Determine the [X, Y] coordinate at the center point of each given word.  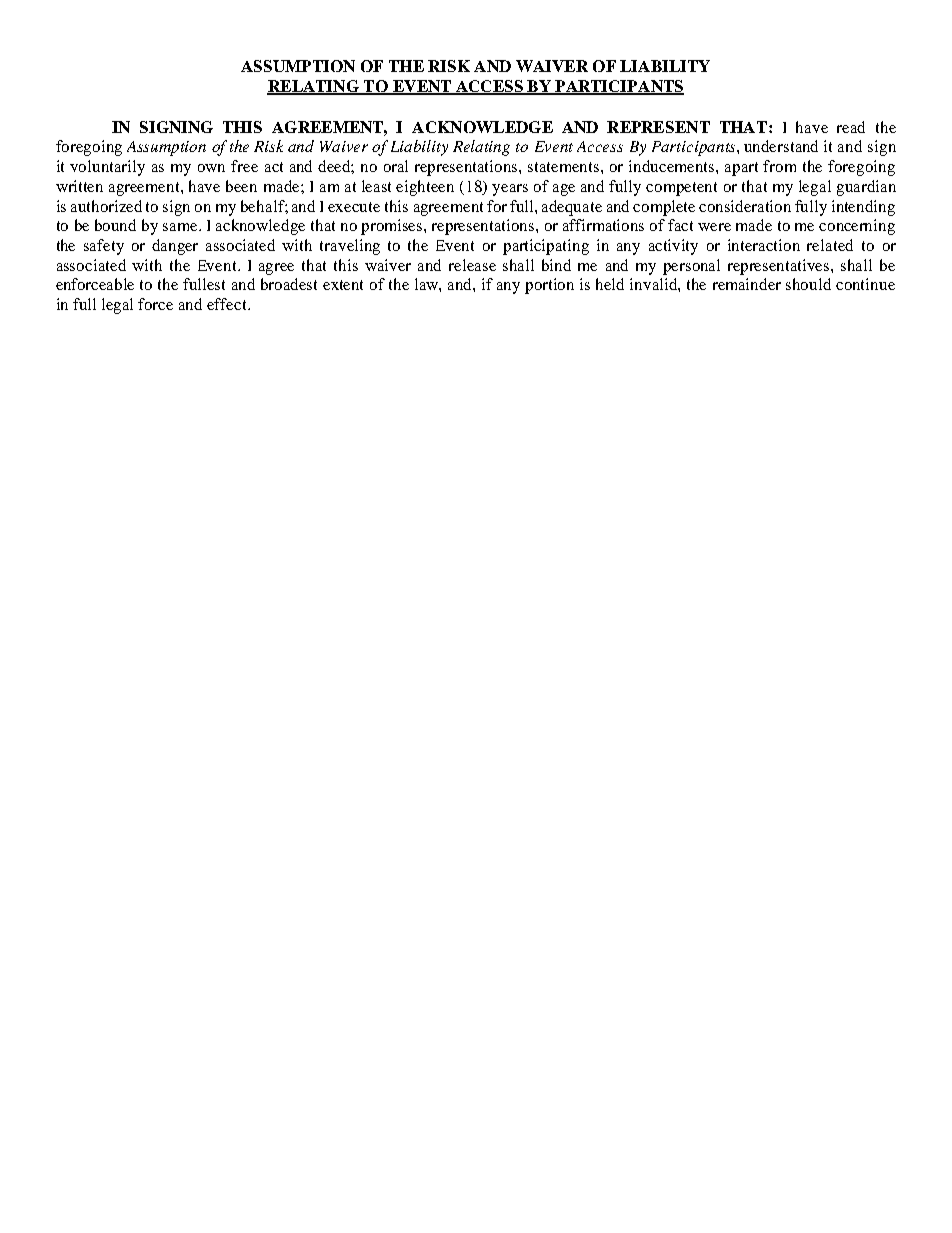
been [241, 186]
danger [175, 247]
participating [546, 247]
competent [681, 189]
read [851, 127]
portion [549, 286]
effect [228, 304]
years [510, 190]
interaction [764, 245]
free [244, 166]
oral [396, 166]
